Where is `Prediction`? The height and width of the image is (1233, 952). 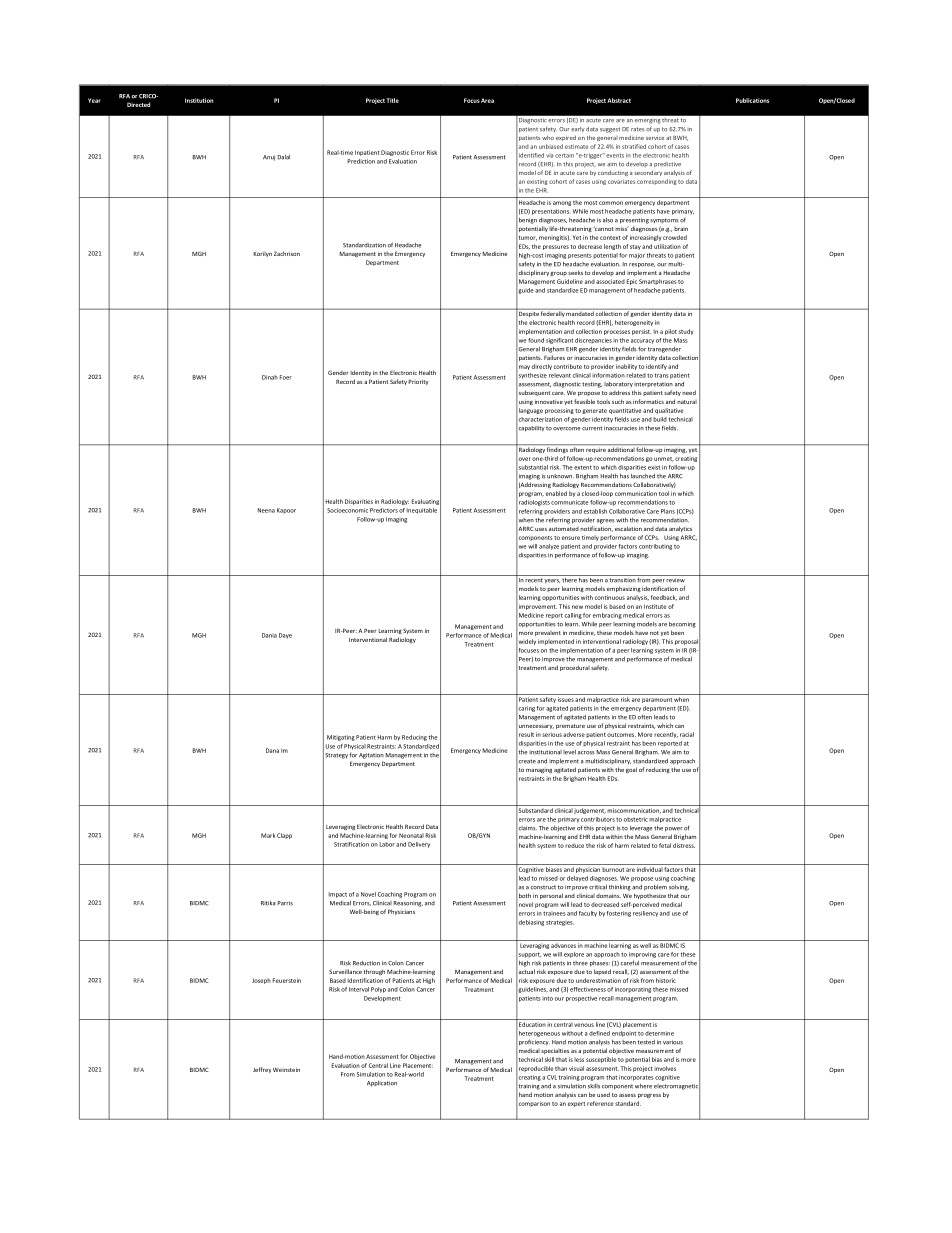
Prediction is located at coordinates (361, 161).
